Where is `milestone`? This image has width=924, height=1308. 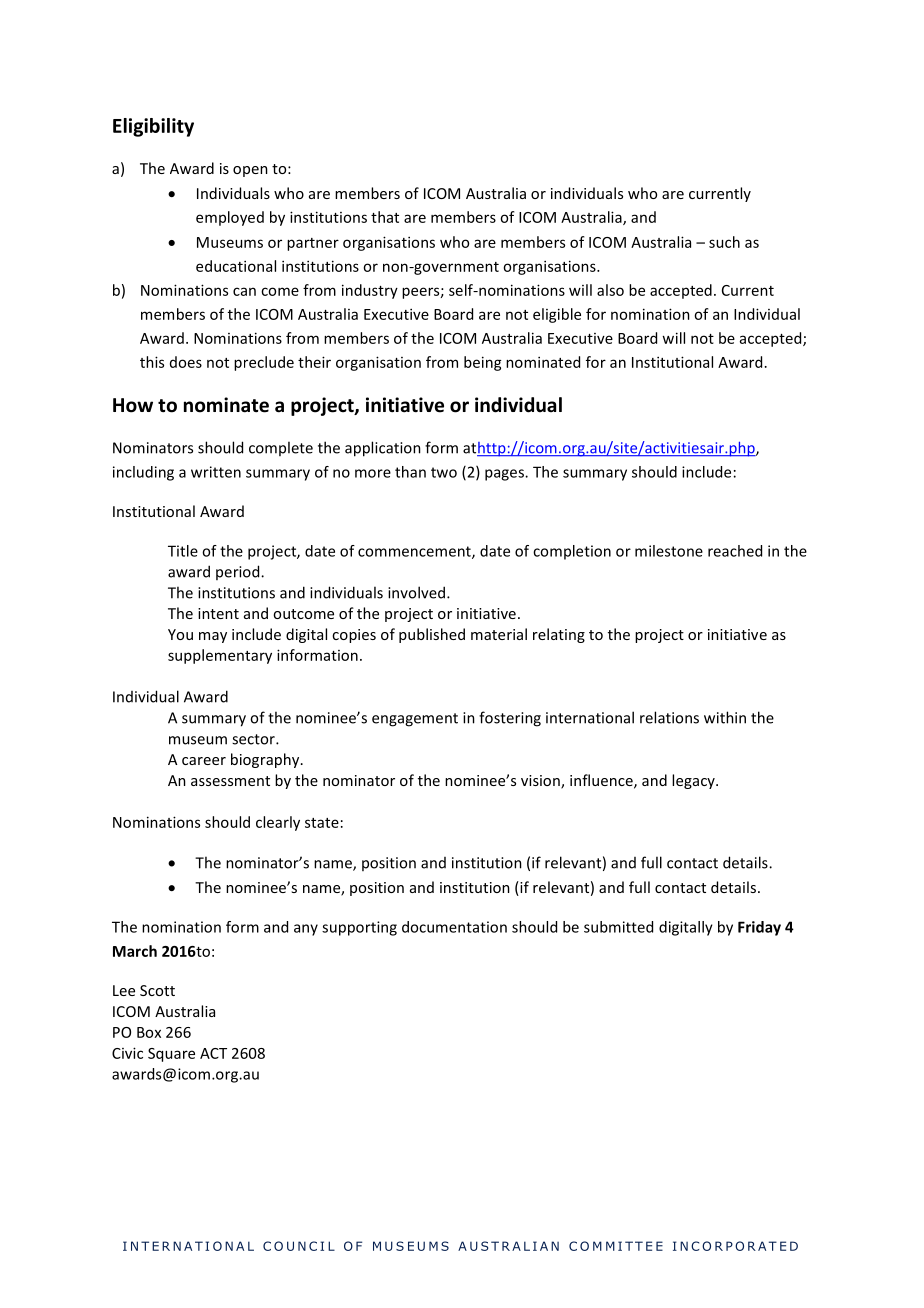
milestone is located at coordinates (669, 551).
